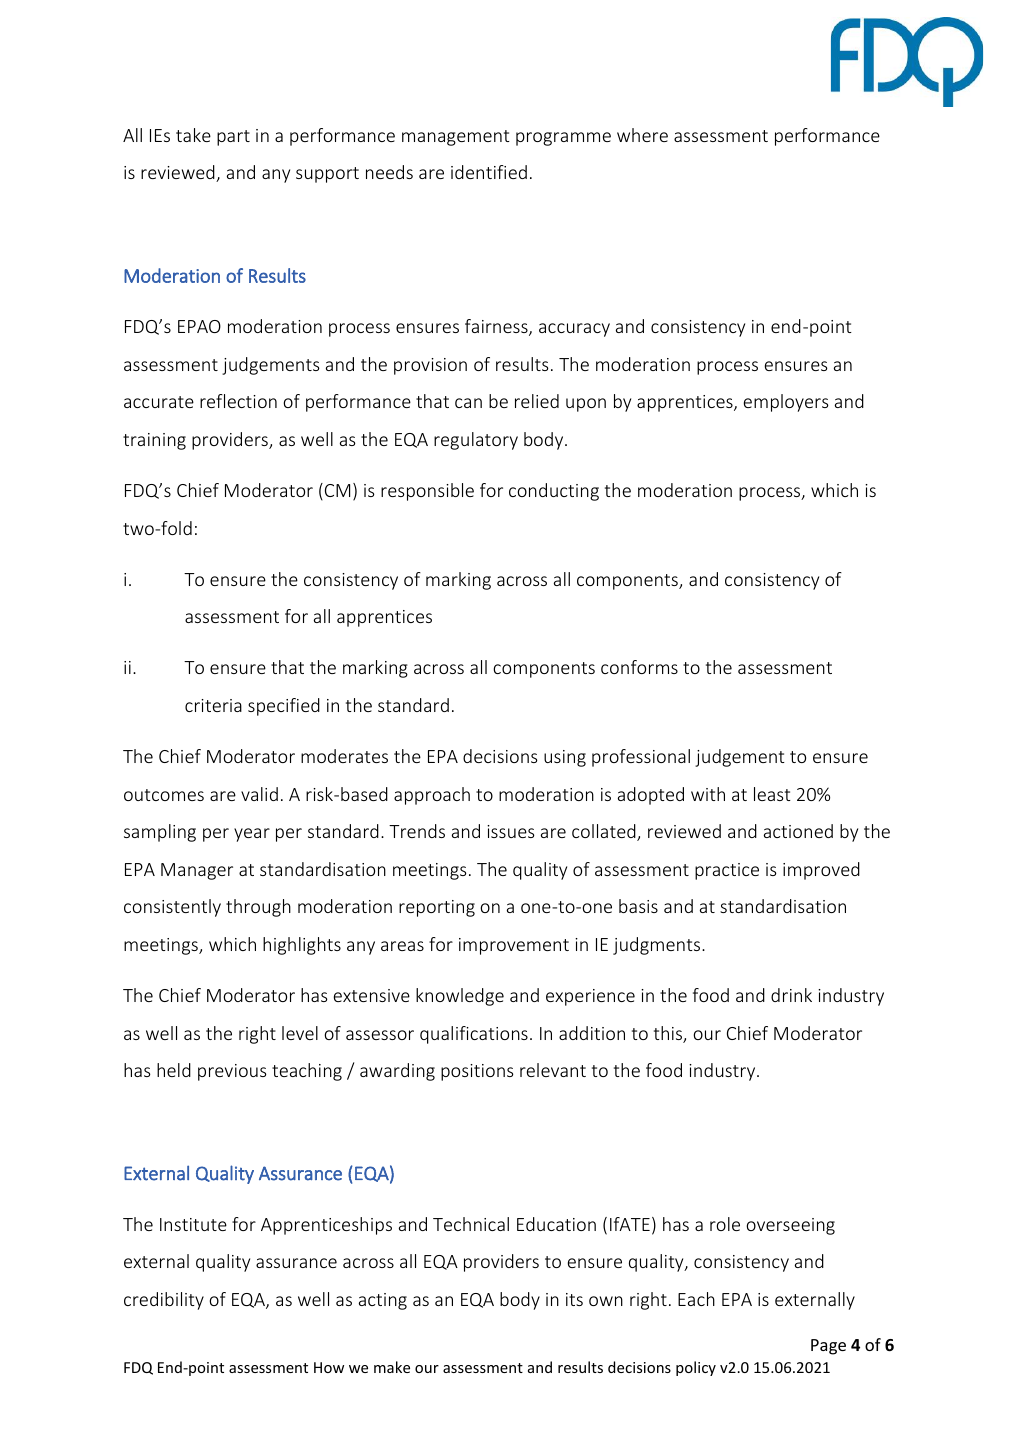  I want to click on conducting, so click(554, 492).
